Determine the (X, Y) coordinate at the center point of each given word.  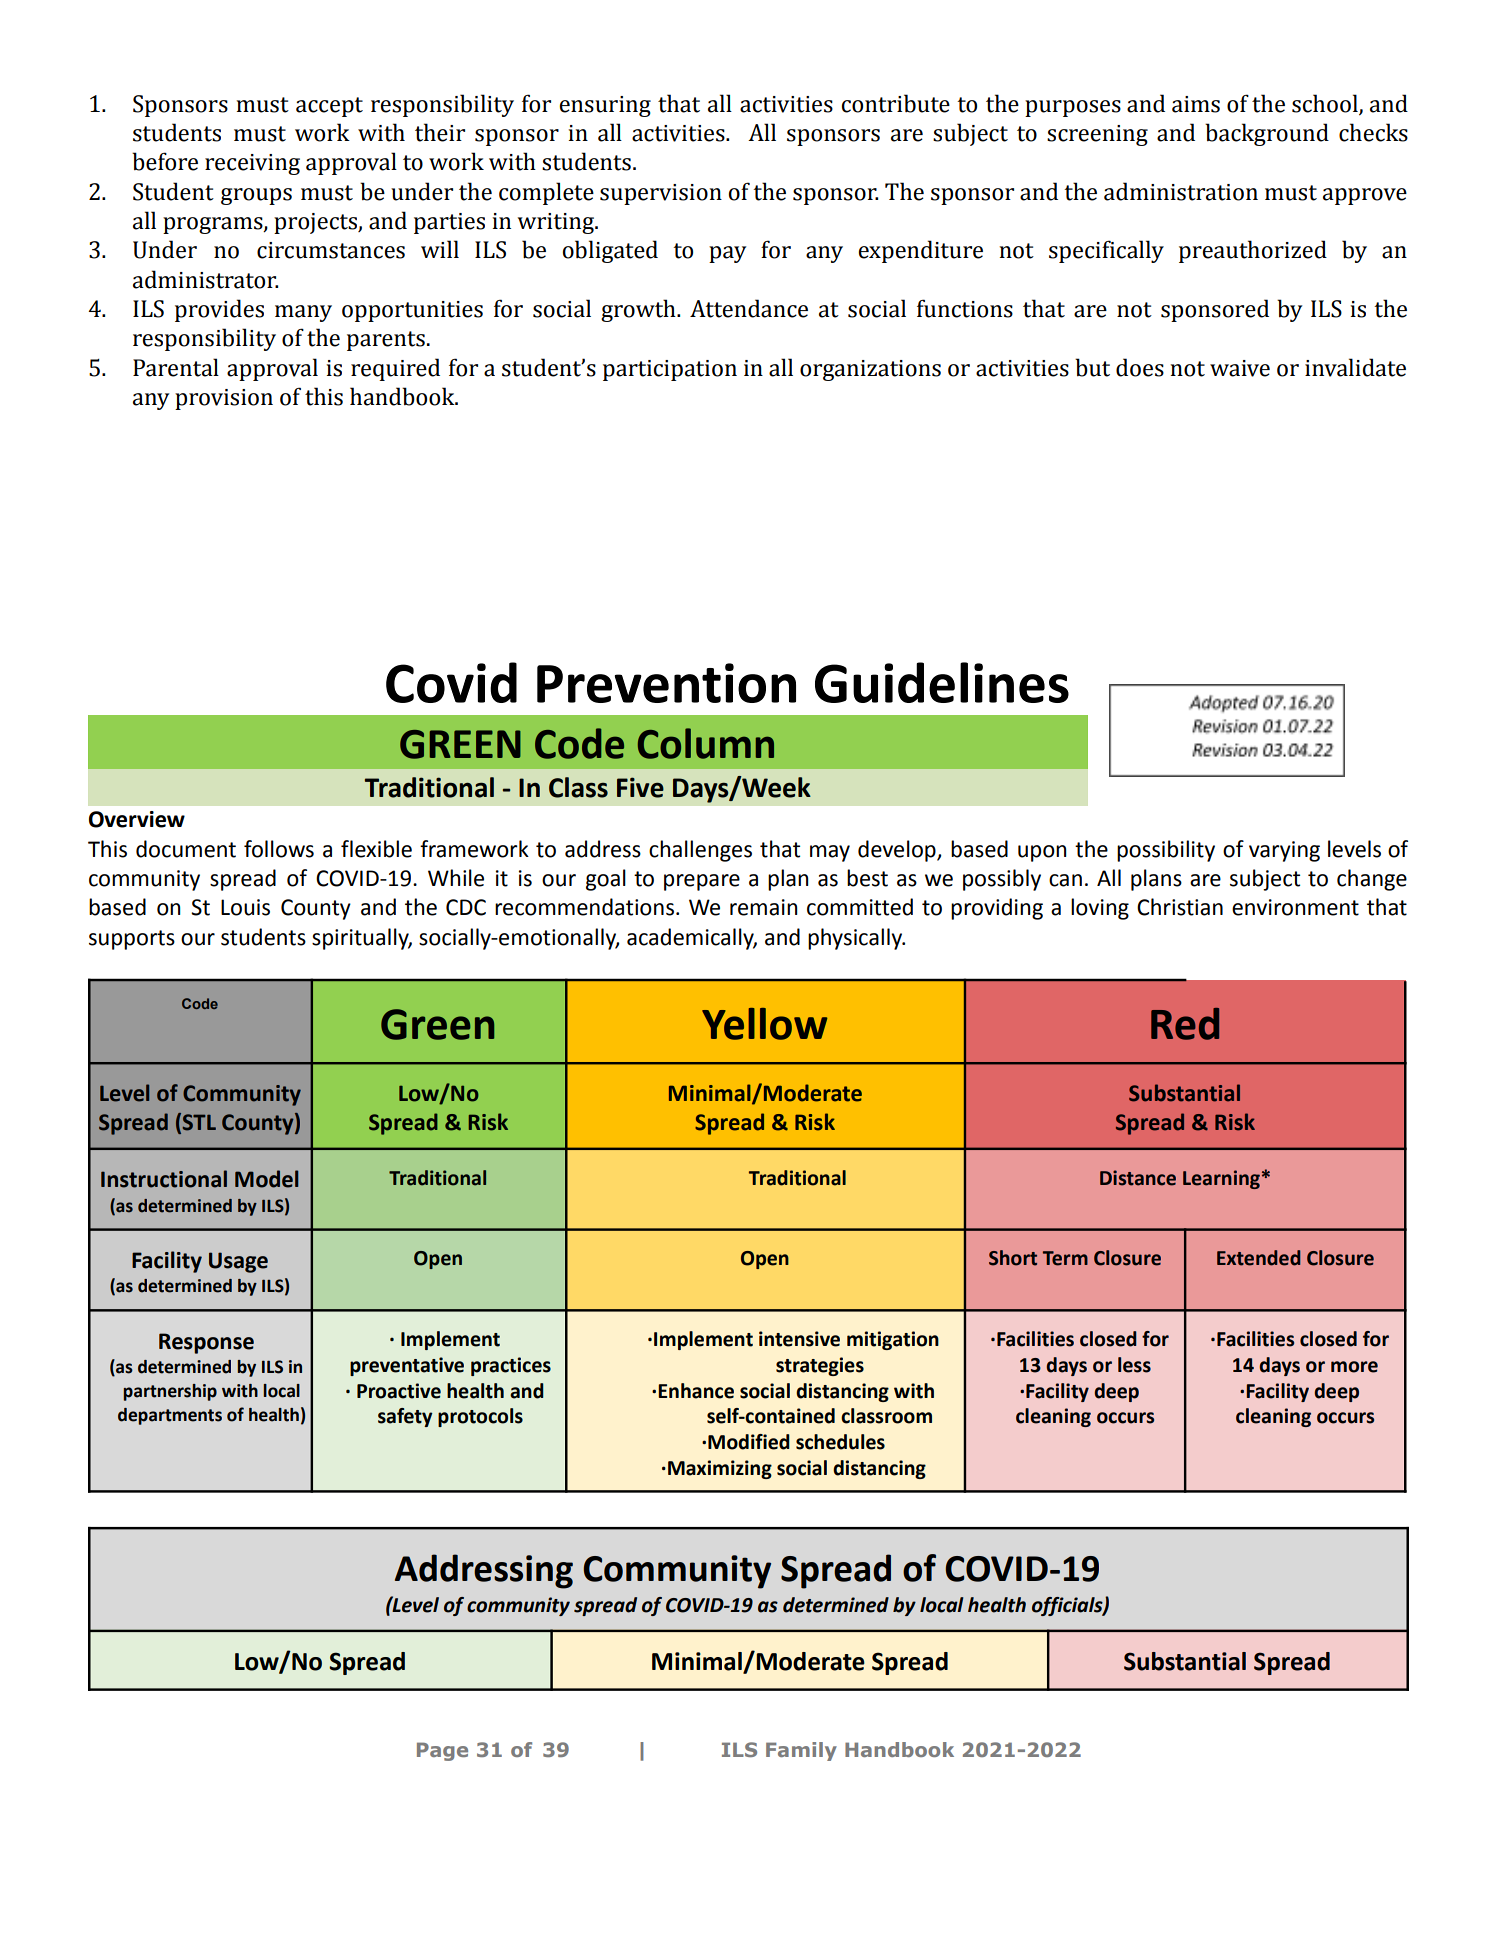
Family (801, 1751)
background (1267, 134)
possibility (1166, 851)
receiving (252, 164)
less (1134, 1365)
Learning (1221, 1179)
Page (442, 1751)
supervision (661, 194)
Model (267, 1179)
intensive (799, 1339)
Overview (137, 819)
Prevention (666, 683)
